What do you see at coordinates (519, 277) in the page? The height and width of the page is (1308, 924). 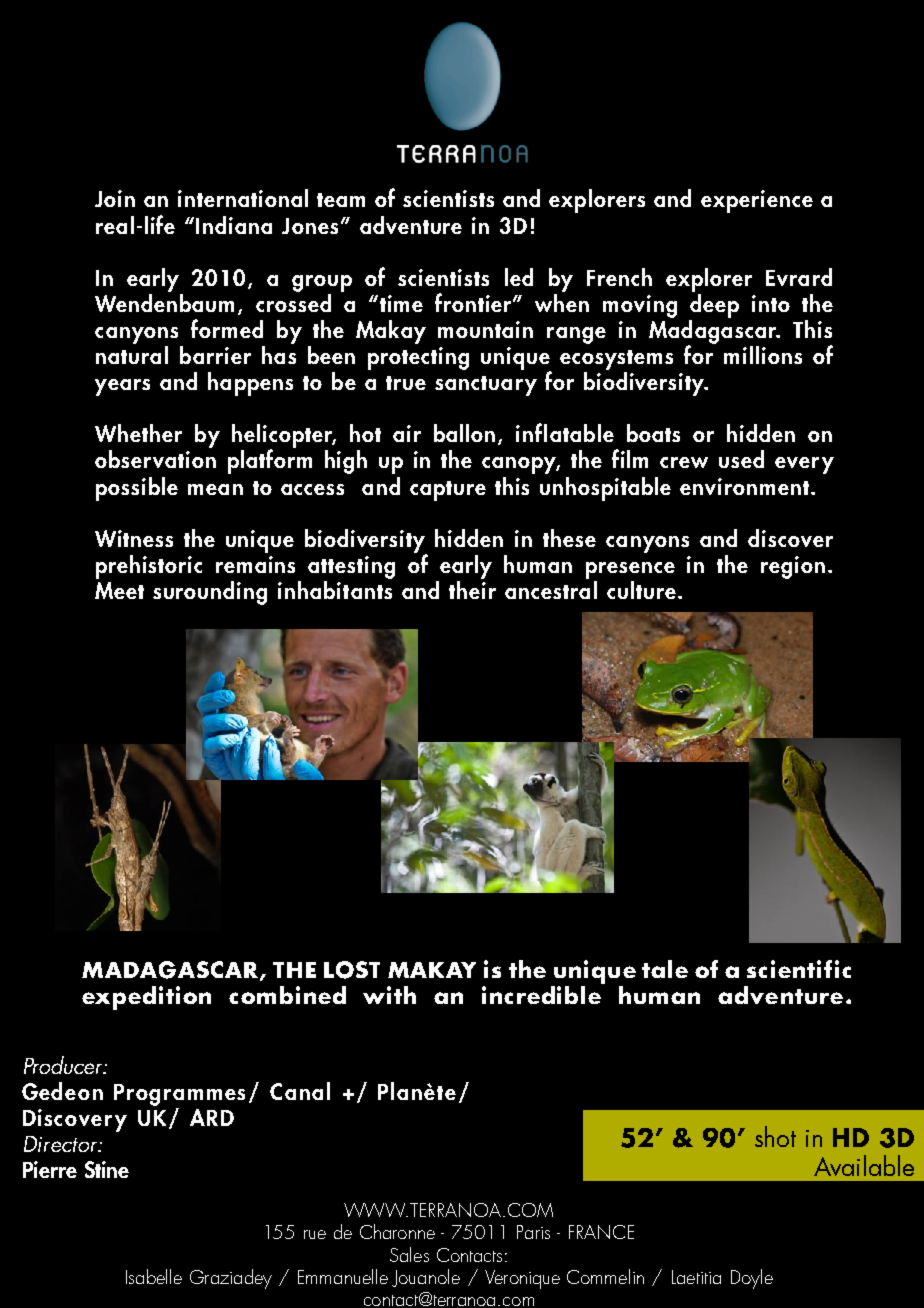 I see `led` at bounding box center [519, 277].
